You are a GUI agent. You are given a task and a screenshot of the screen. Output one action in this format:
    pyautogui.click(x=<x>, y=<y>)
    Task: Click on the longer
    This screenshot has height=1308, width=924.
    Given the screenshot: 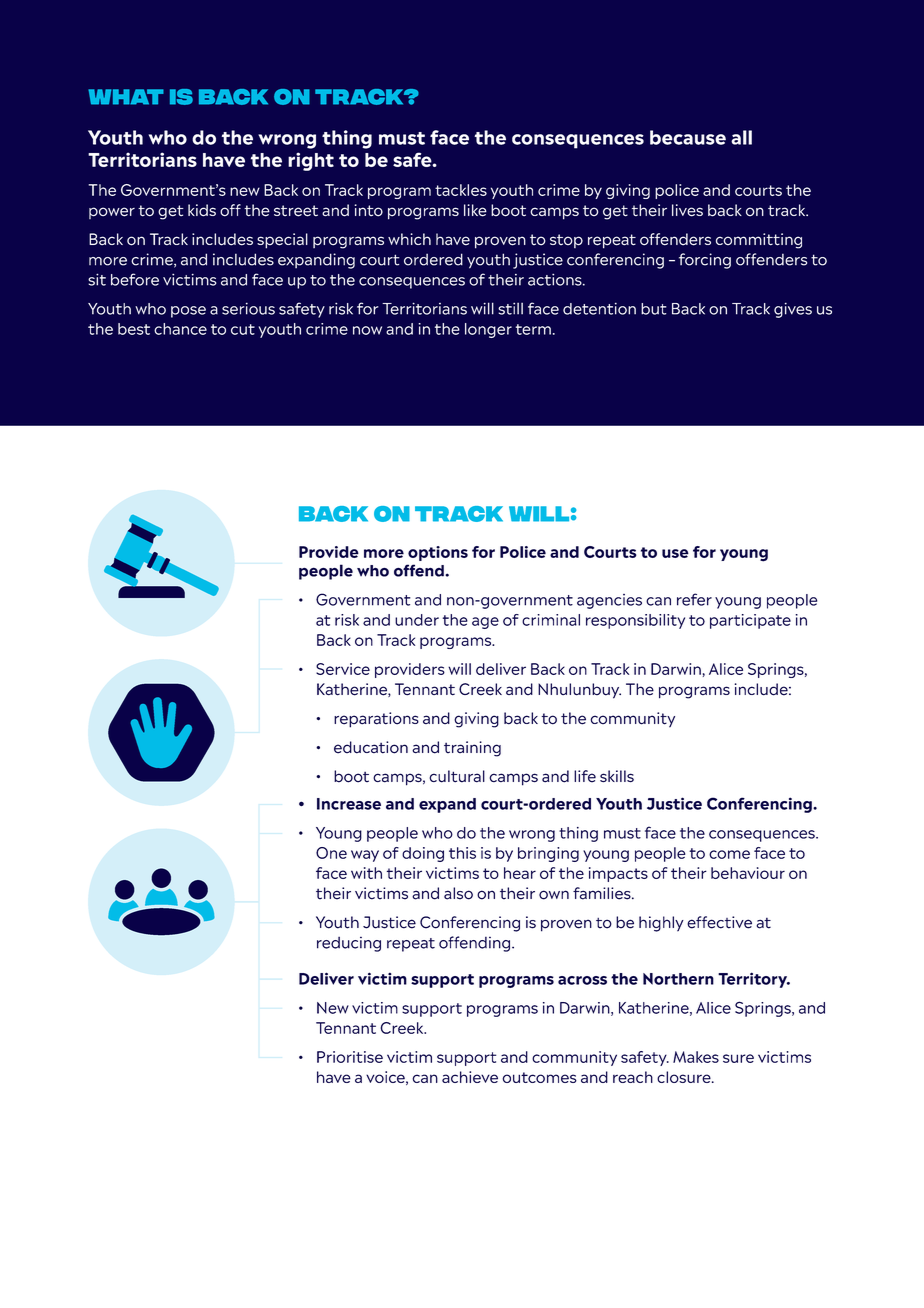 What is the action you would take?
    pyautogui.click(x=488, y=330)
